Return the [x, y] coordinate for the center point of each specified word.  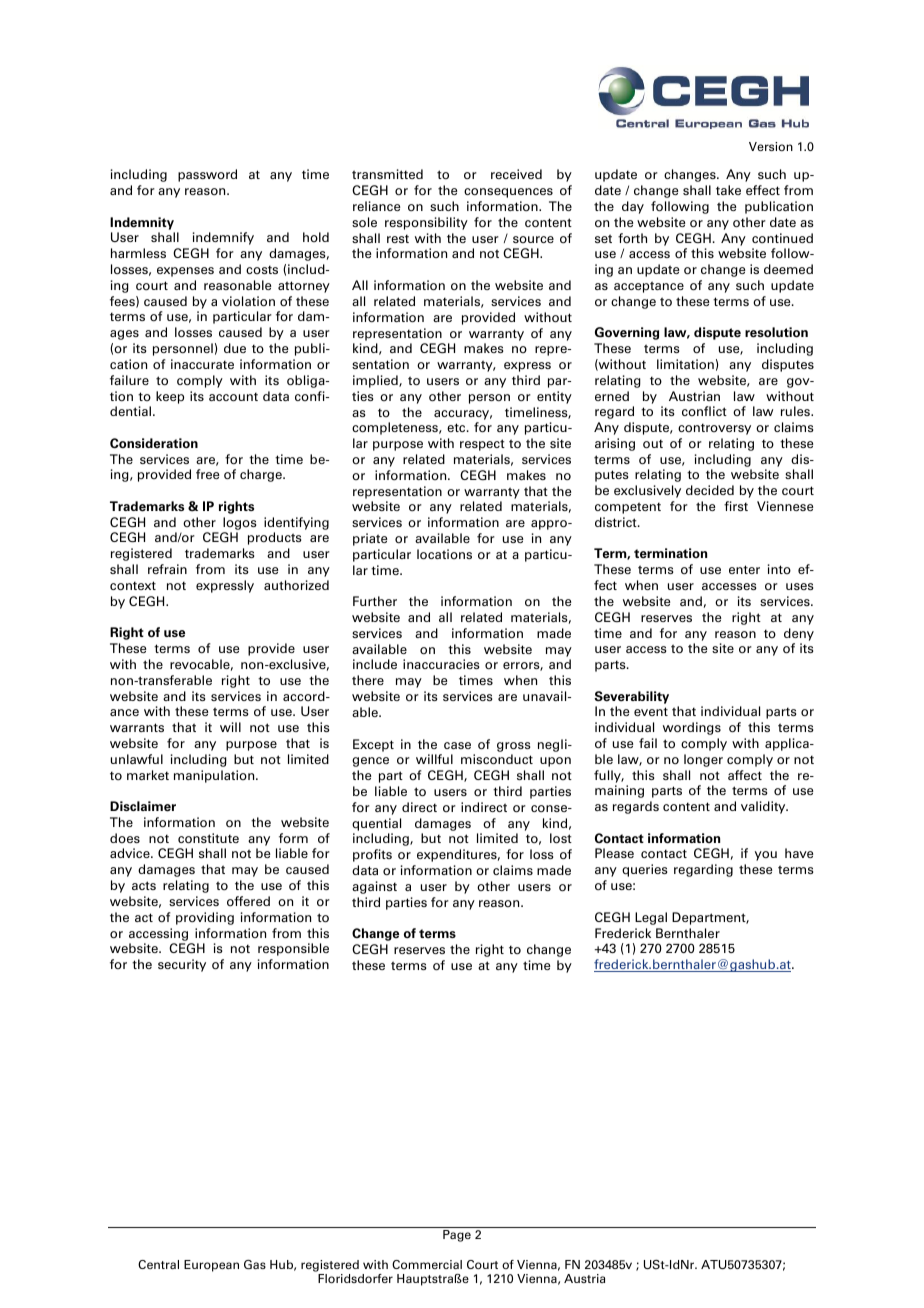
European [211, 1266]
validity [764, 807]
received [516, 174]
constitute [208, 838]
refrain [167, 569]
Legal [651, 918]
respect [482, 445]
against [374, 887]
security [182, 965]
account [233, 397]
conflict [704, 411]
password [207, 175]
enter [744, 569]
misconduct [497, 759]
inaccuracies [441, 664]
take [728, 190]
